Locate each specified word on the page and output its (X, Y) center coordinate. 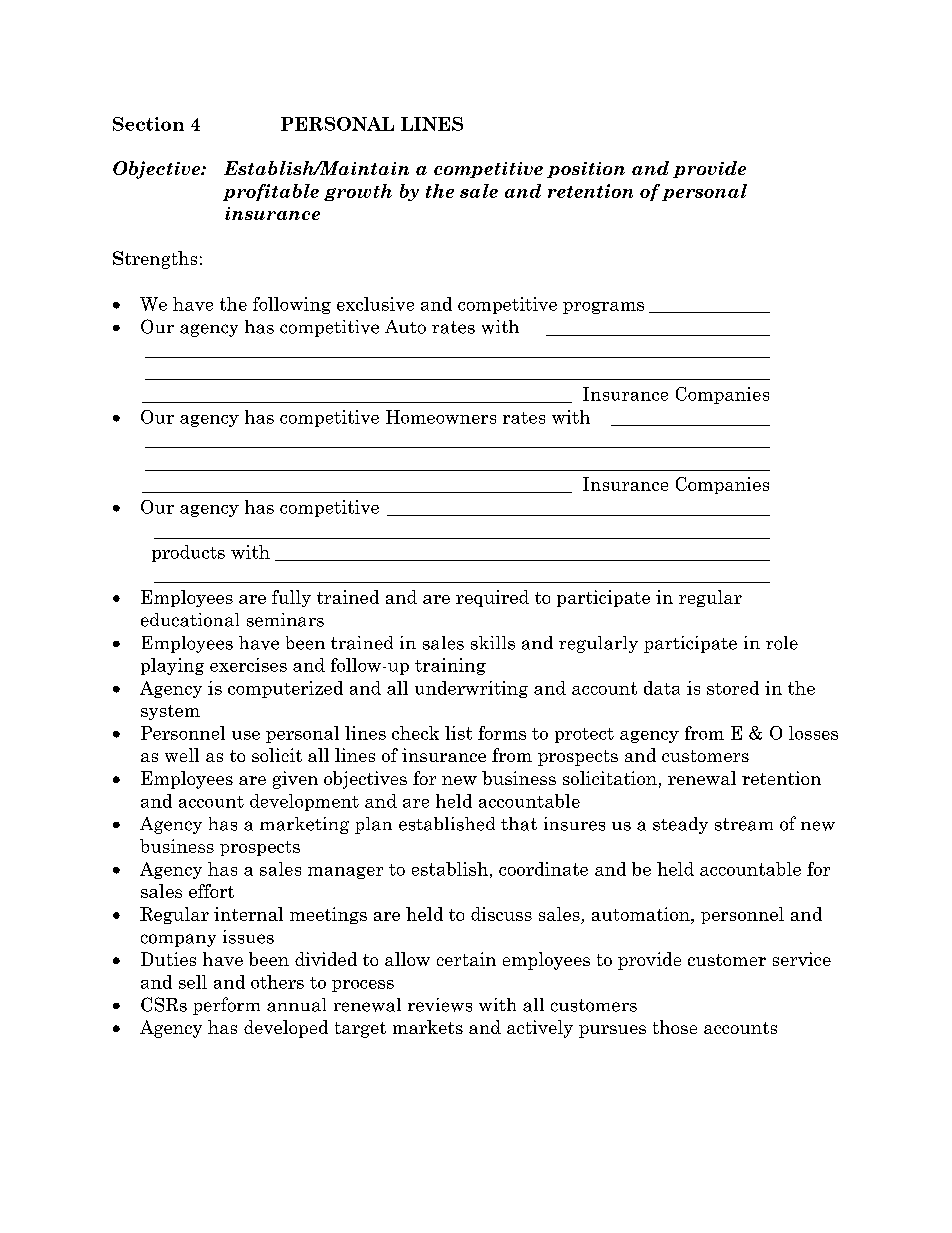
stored (733, 688)
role (782, 643)
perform (226, 1006)
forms (502, 733)
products (188, 553)
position (586, 170)
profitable (271, 192)
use (246, 735)
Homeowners (441, 417)
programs (603, 308)
